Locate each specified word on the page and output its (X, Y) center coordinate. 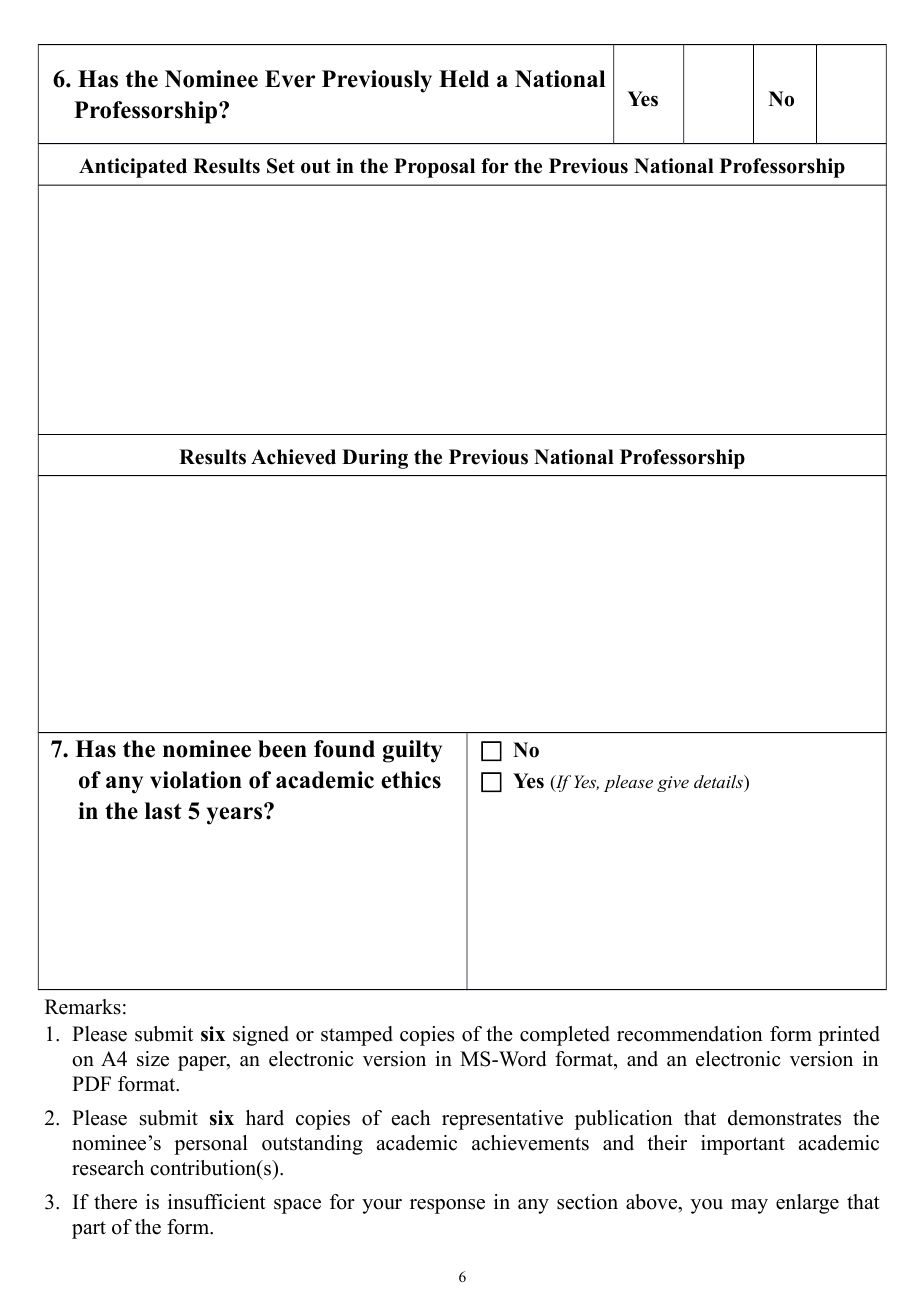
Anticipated (133, 168)
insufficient (217, 1202)
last (163, 811)
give (673, 784)
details (719, 783)
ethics (411, 780)
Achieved (293, 457)
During (375, 459)
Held (464, 79)
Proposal (434, 168)
